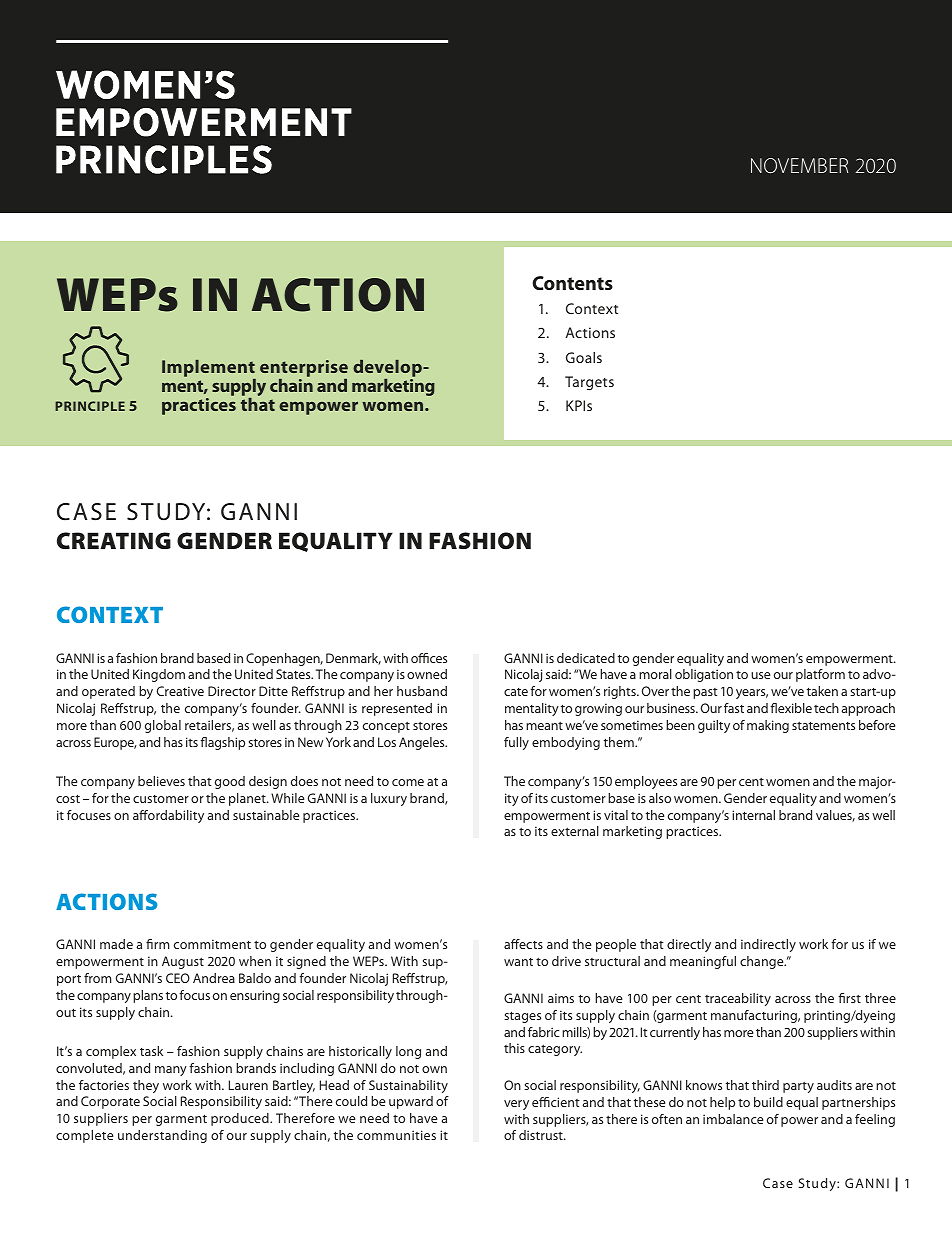  Describe the element at coordinates (572, 283) in the document. I see `Contents` at that location.
